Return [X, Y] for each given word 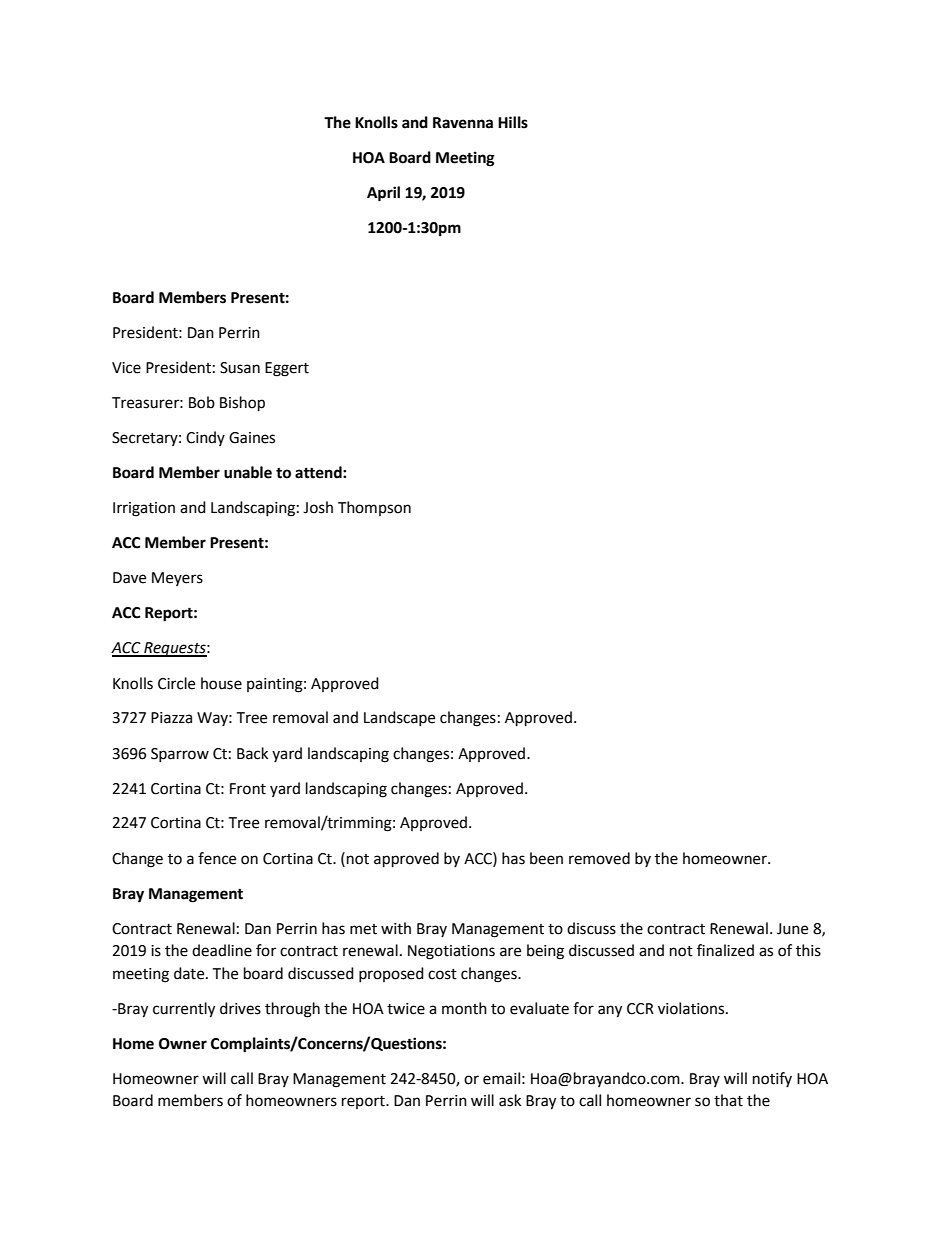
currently [184, 1010]
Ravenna [463, 123]
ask [510, 1100]
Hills [513, 122]
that [728, 1100]
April [383, 194]
